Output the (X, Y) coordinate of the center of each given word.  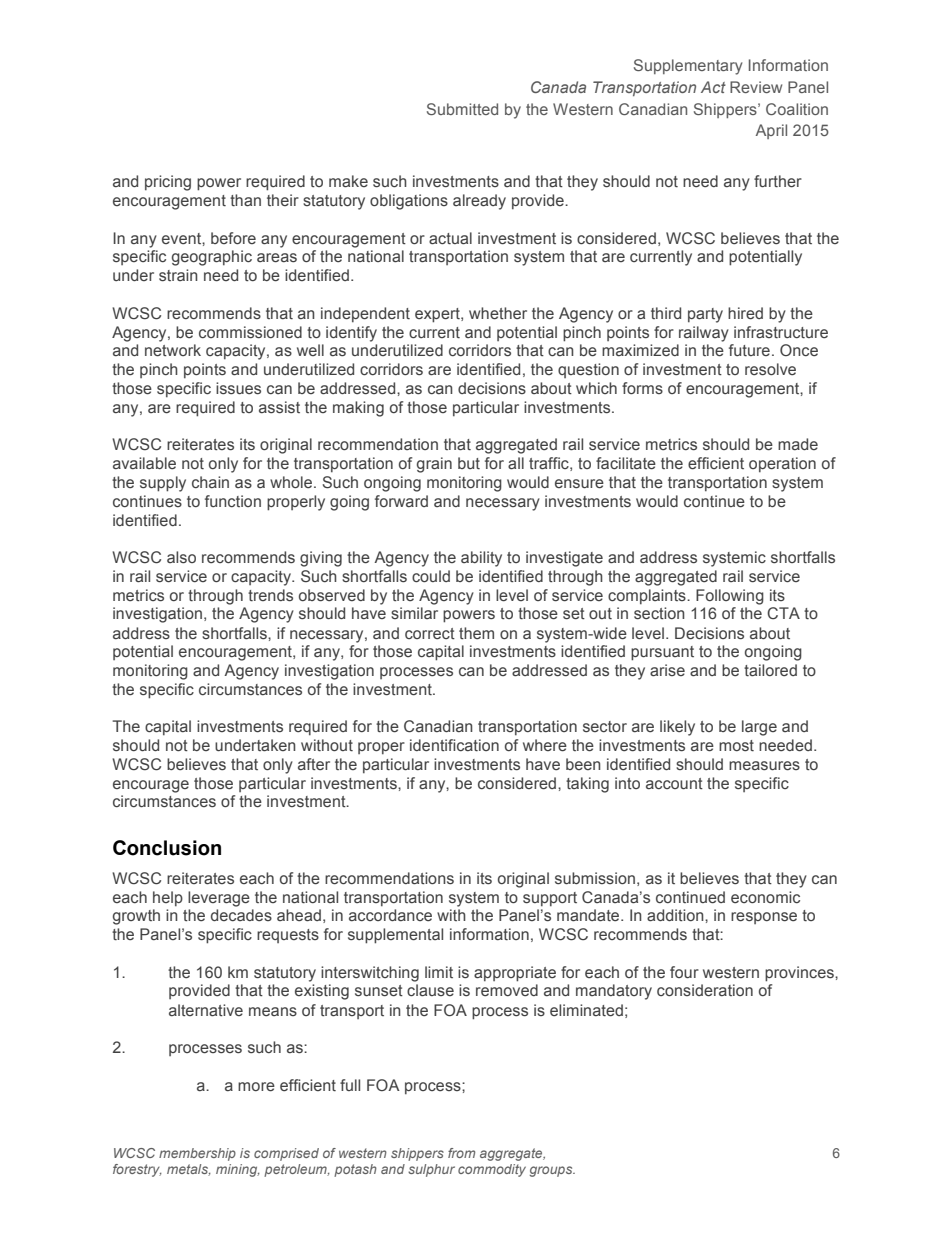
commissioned (250, 332)
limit (439, 972)
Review (756, 87)
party (705, 315)
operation (782, 464)
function (233, 501)
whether (498, 313)
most (736, 745)
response (764, 918)
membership (197, 1154)
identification (454, 745)
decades (241, 915)
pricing (168, 183)
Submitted (462, 109)
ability (481, 559)
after (314, 764)
